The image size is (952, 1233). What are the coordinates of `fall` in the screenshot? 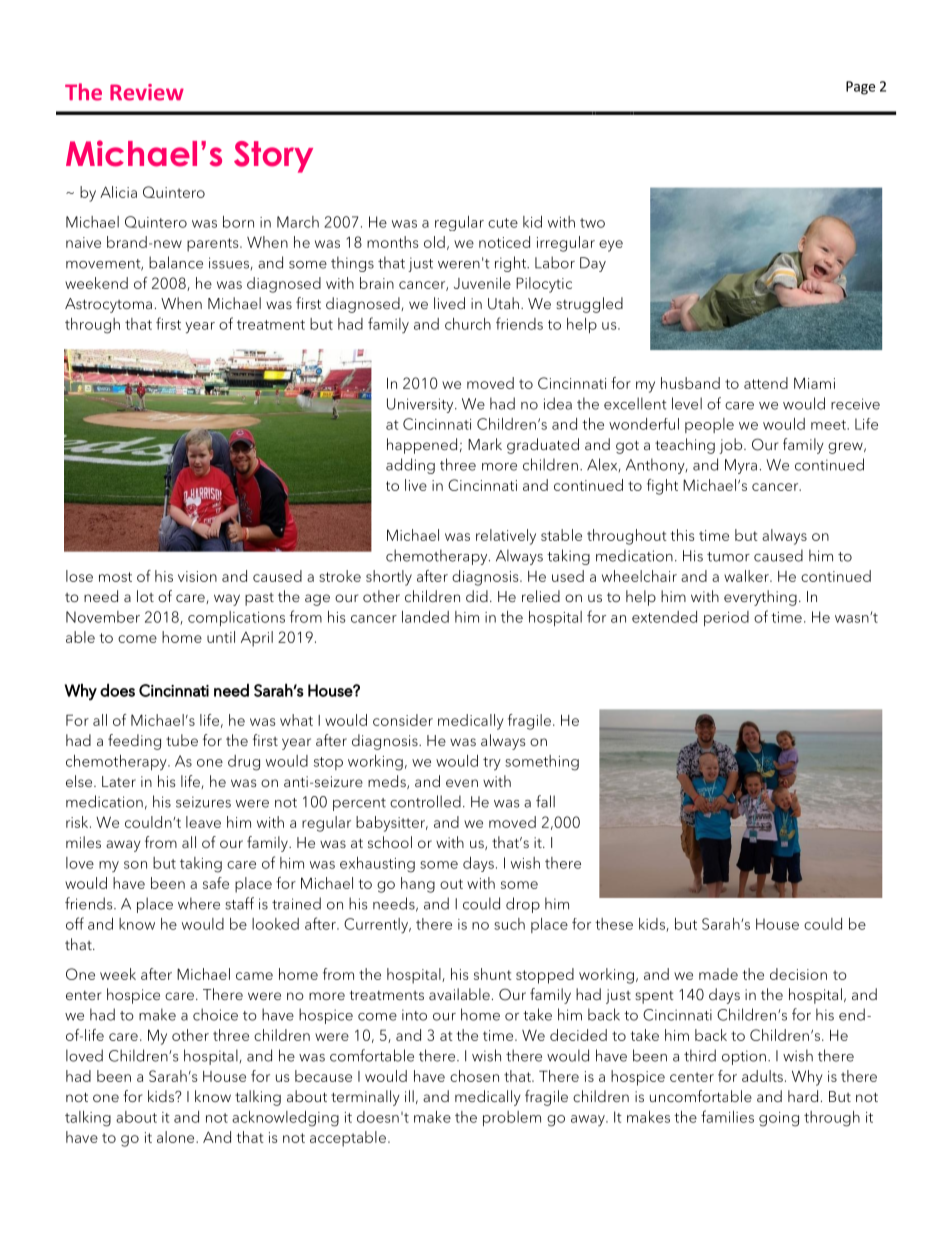 It's located at (545, 801).
